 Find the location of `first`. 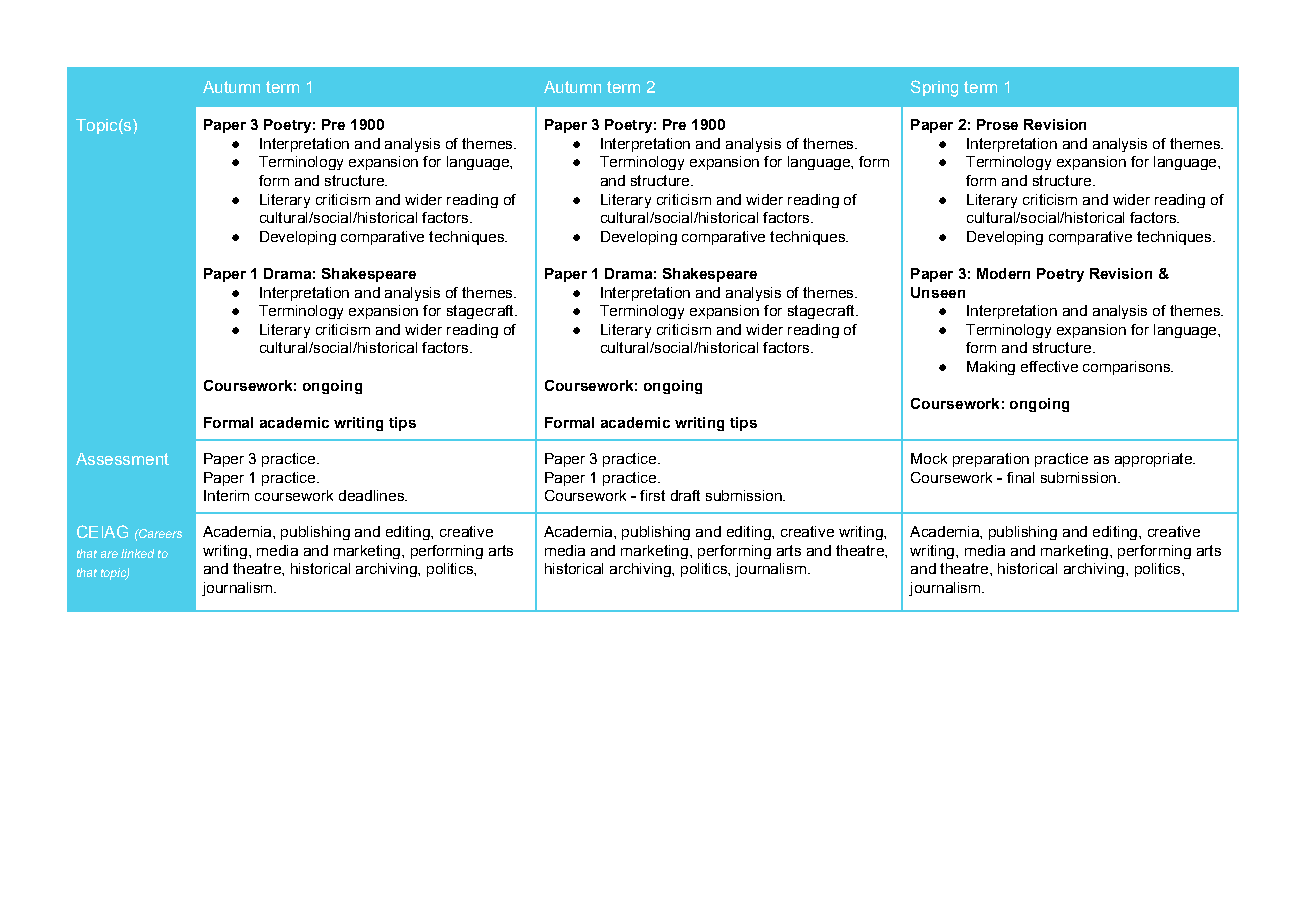

first is located at coordinates (652, 495).
